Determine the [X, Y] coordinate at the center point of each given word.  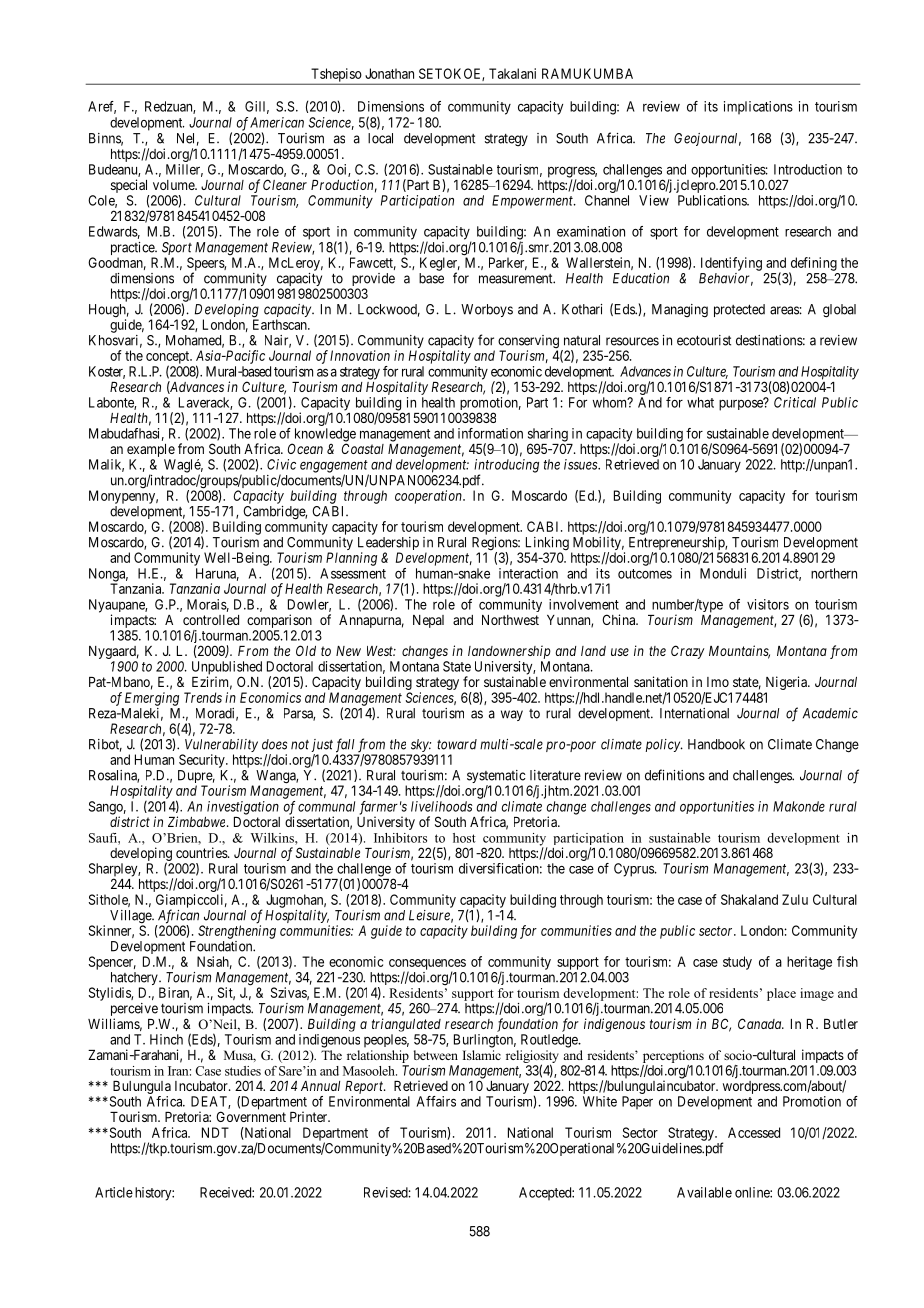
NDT [215, 1132]
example [151, 452]
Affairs [436, 1101]
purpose [742, 405]
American [277, 122]
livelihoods [442, 806]
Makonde [799, 806]
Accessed [754, 1132]
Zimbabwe [198, 821]
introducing [506, 467]
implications [758, 108]
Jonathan [389, 73]
